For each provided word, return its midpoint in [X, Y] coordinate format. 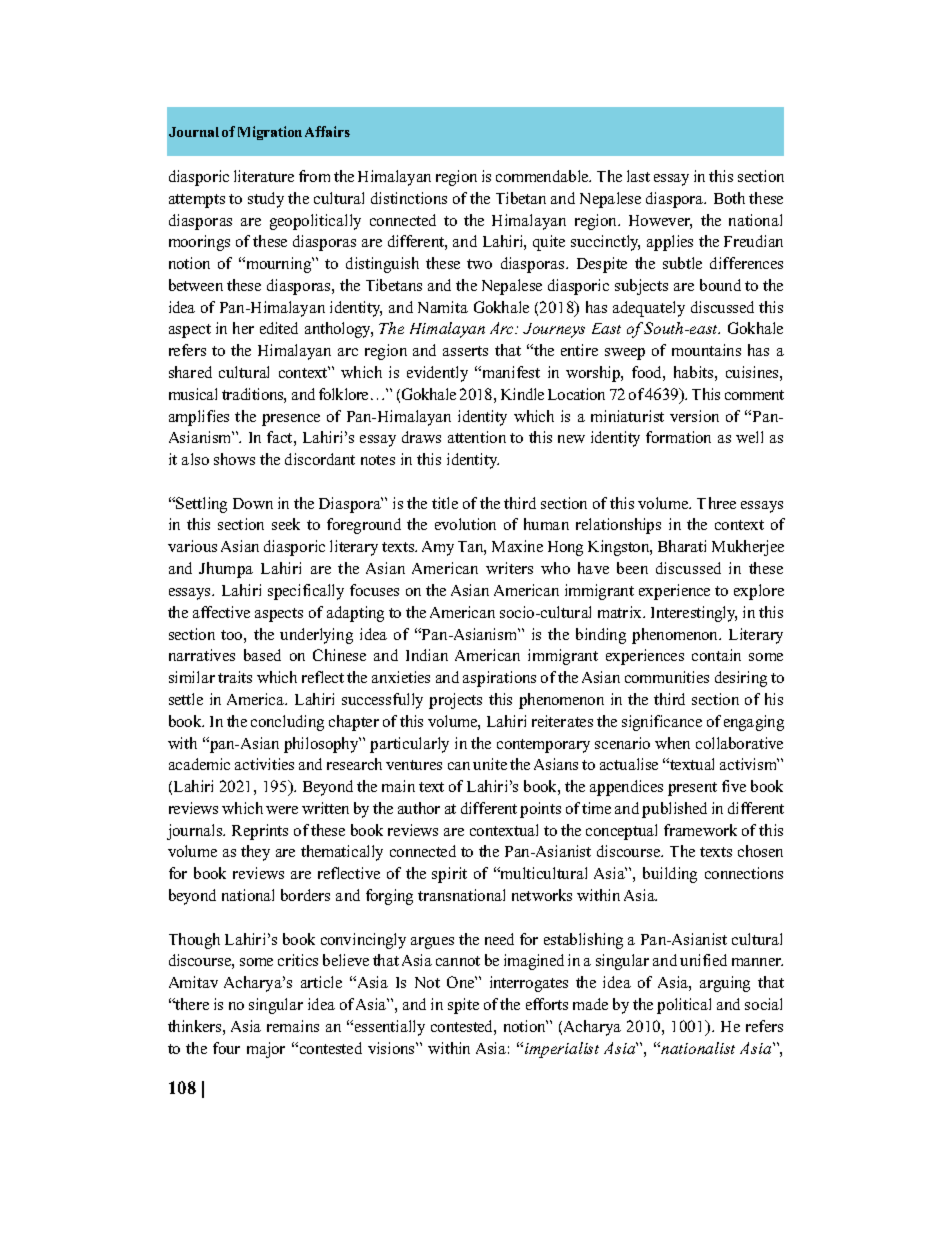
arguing [725, 984]
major [266, 1050]
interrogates [529, 984]
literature [264, 176]
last [638, 176]
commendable [543, 176]
